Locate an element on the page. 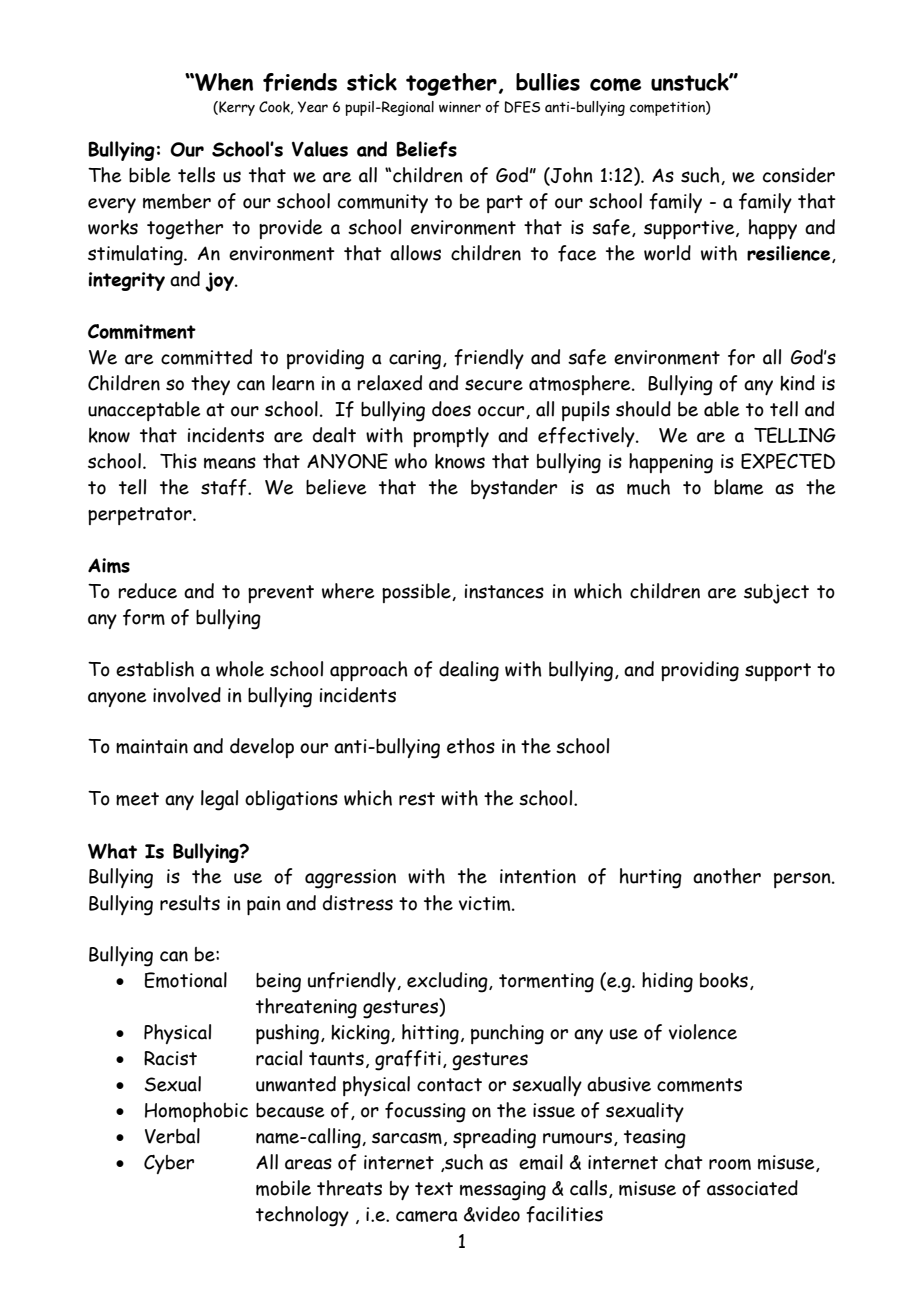 The height and width of the page is (1308, 924). caring is located at coordinates (415, 360).
